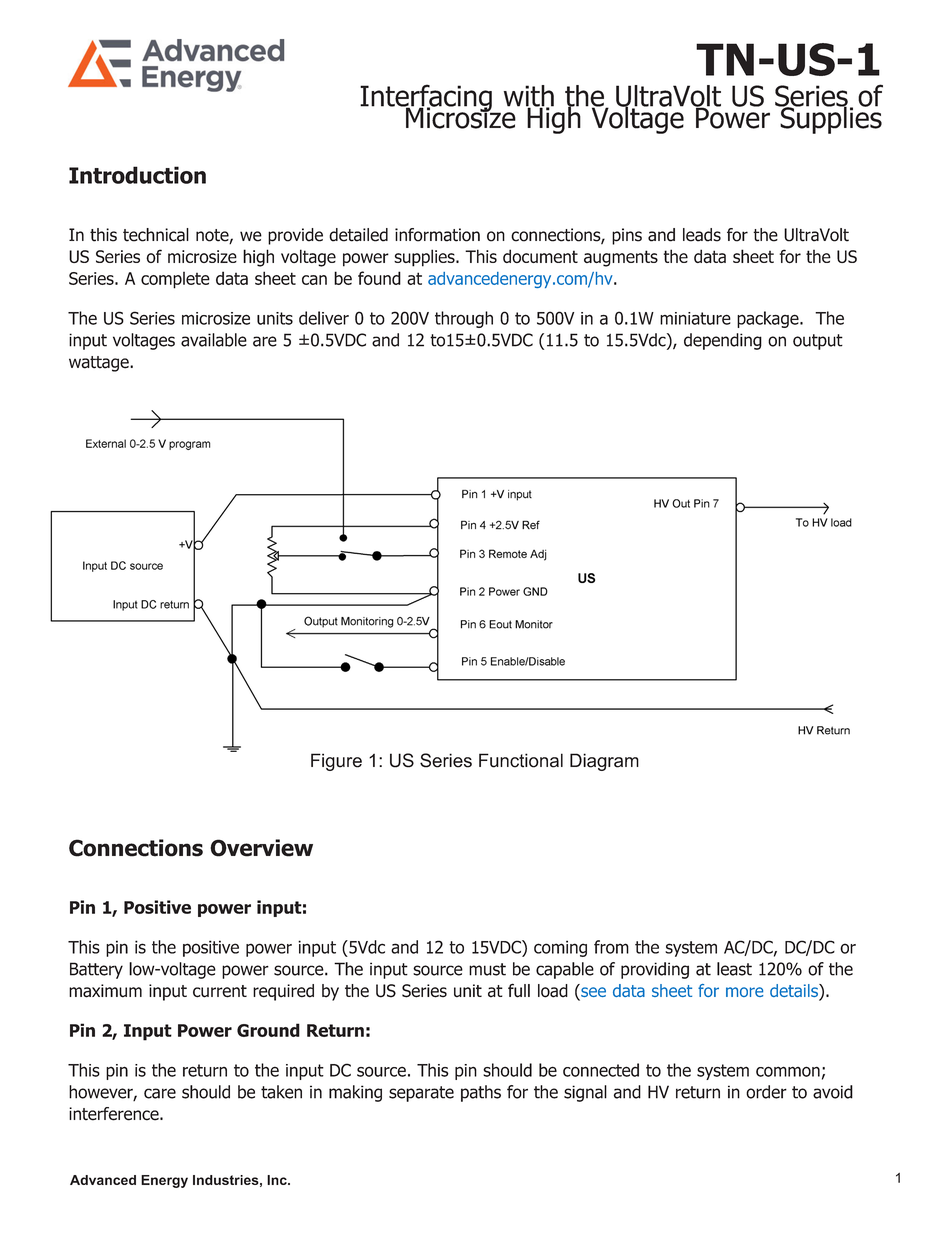  I want to click on paths, so click(481, 1093).
